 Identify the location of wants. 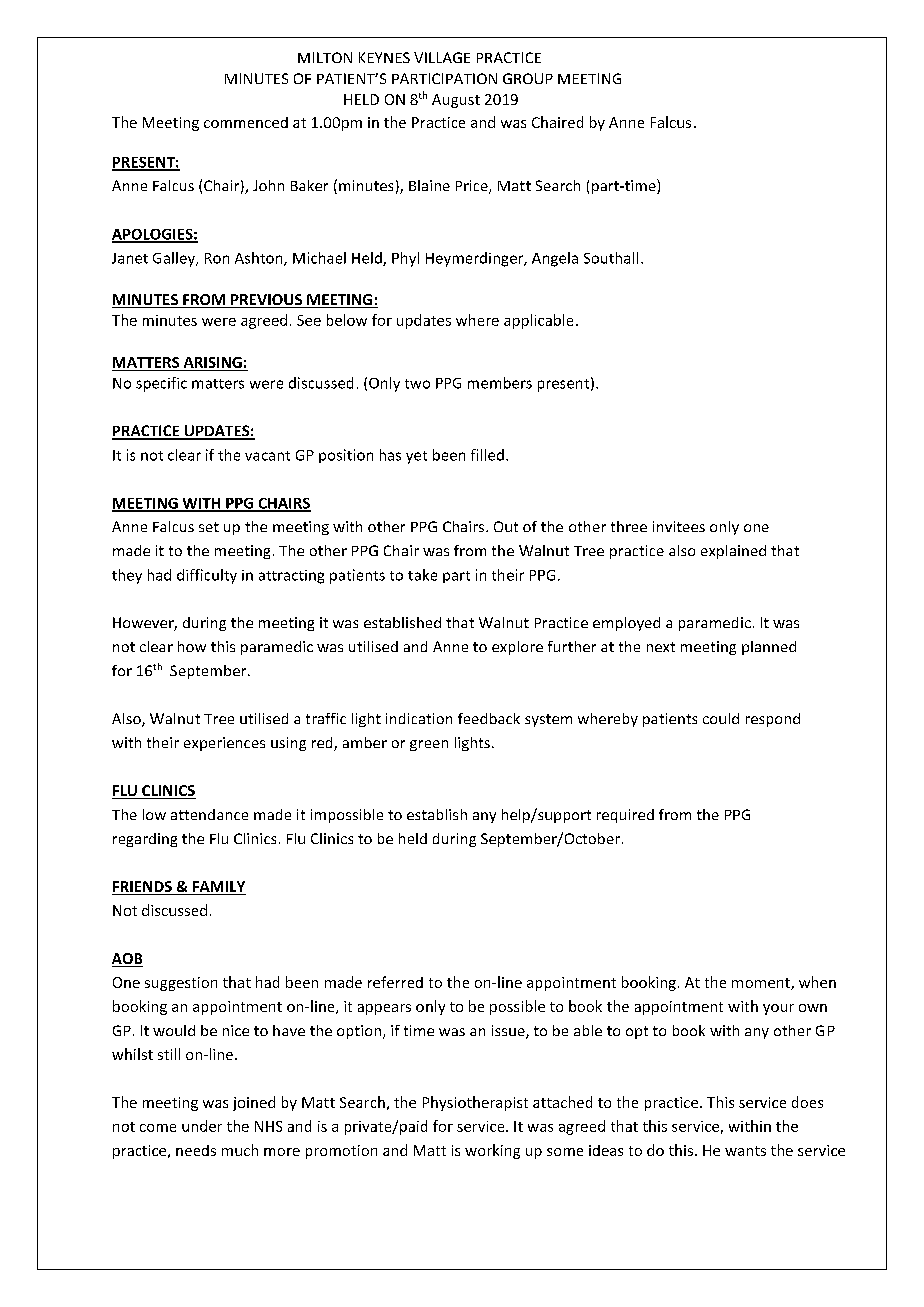
(745, 1151).
